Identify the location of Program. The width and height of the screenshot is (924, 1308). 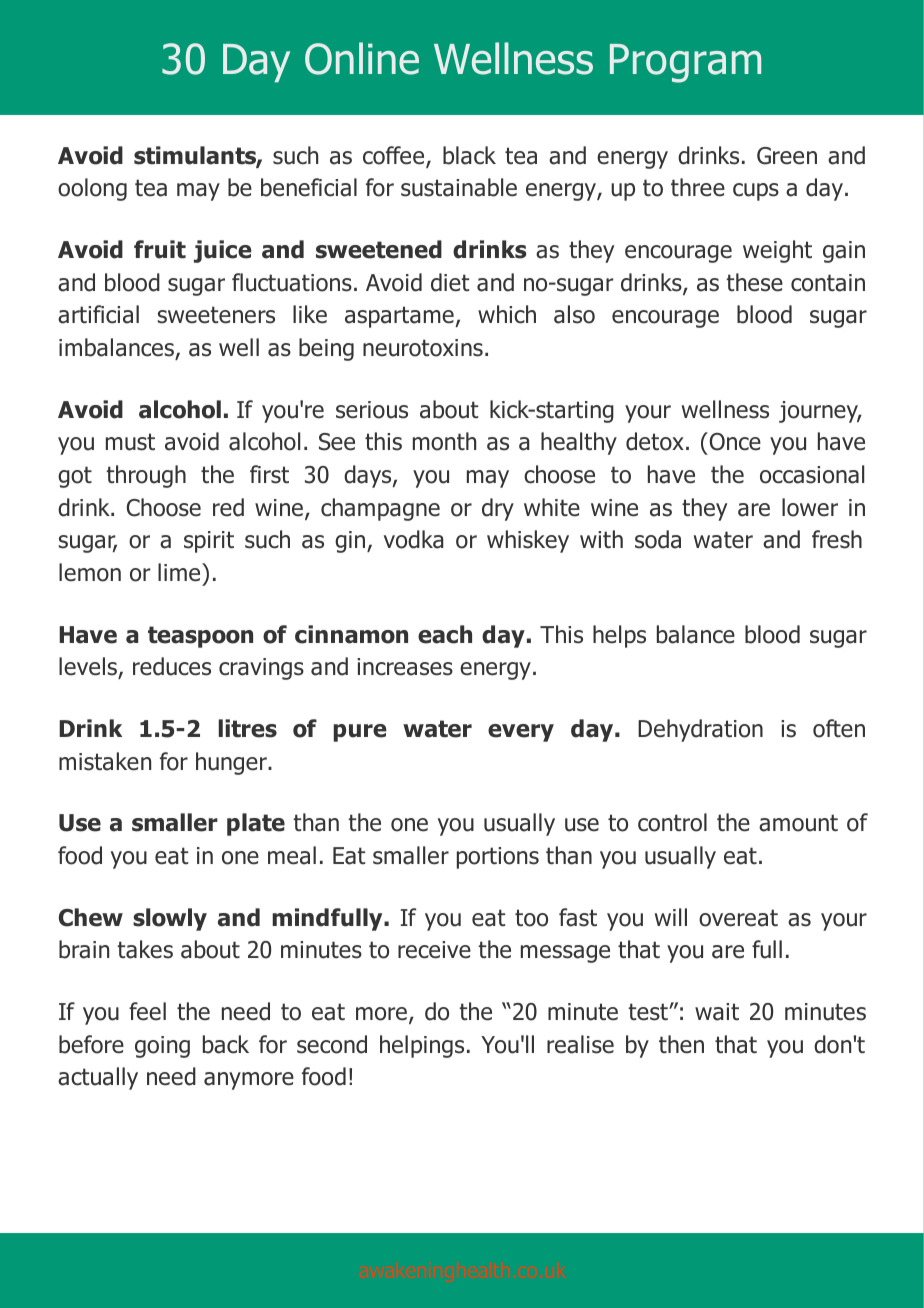
(685, 63).
